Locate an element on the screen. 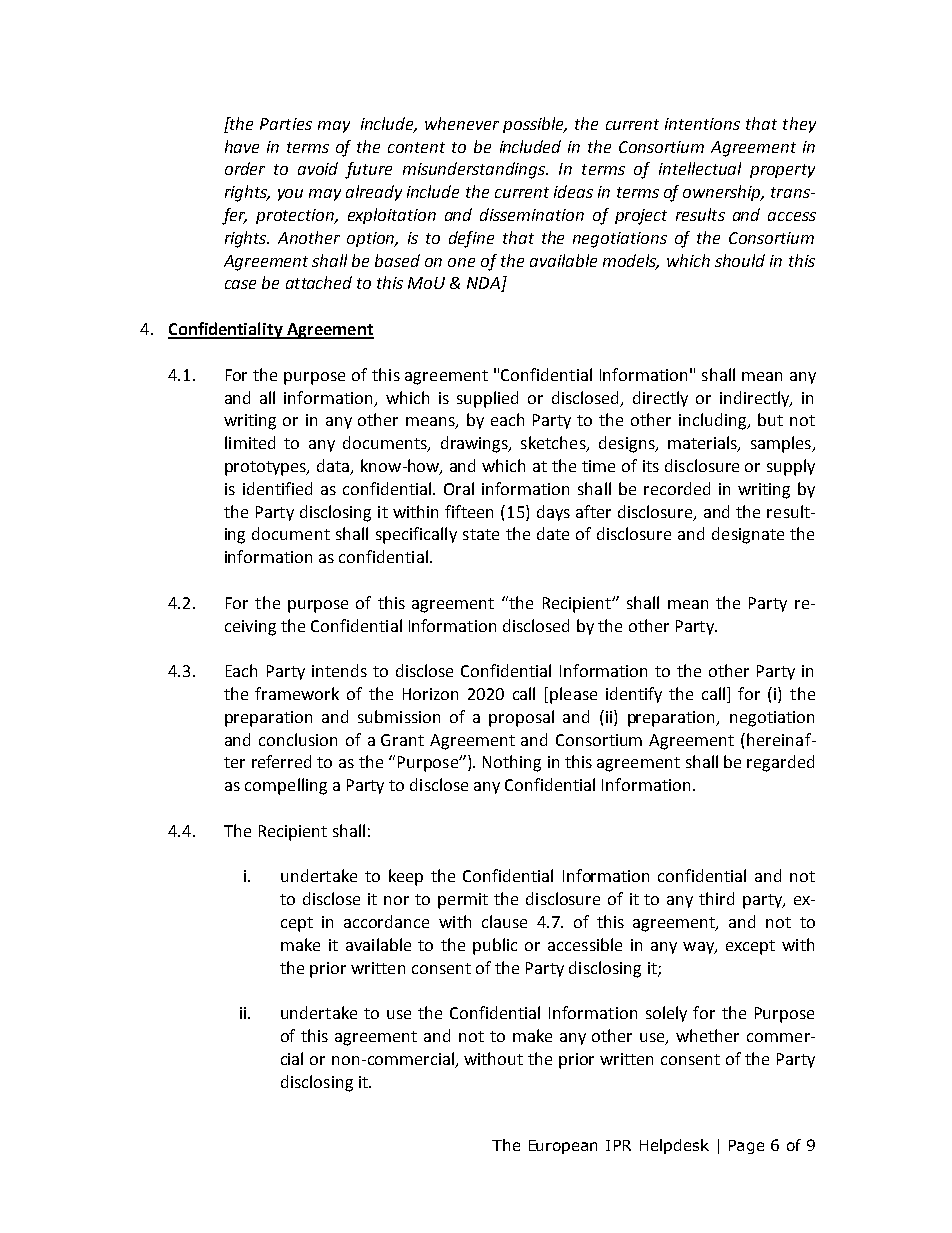  supplied is located at coordinates (487, 399).
